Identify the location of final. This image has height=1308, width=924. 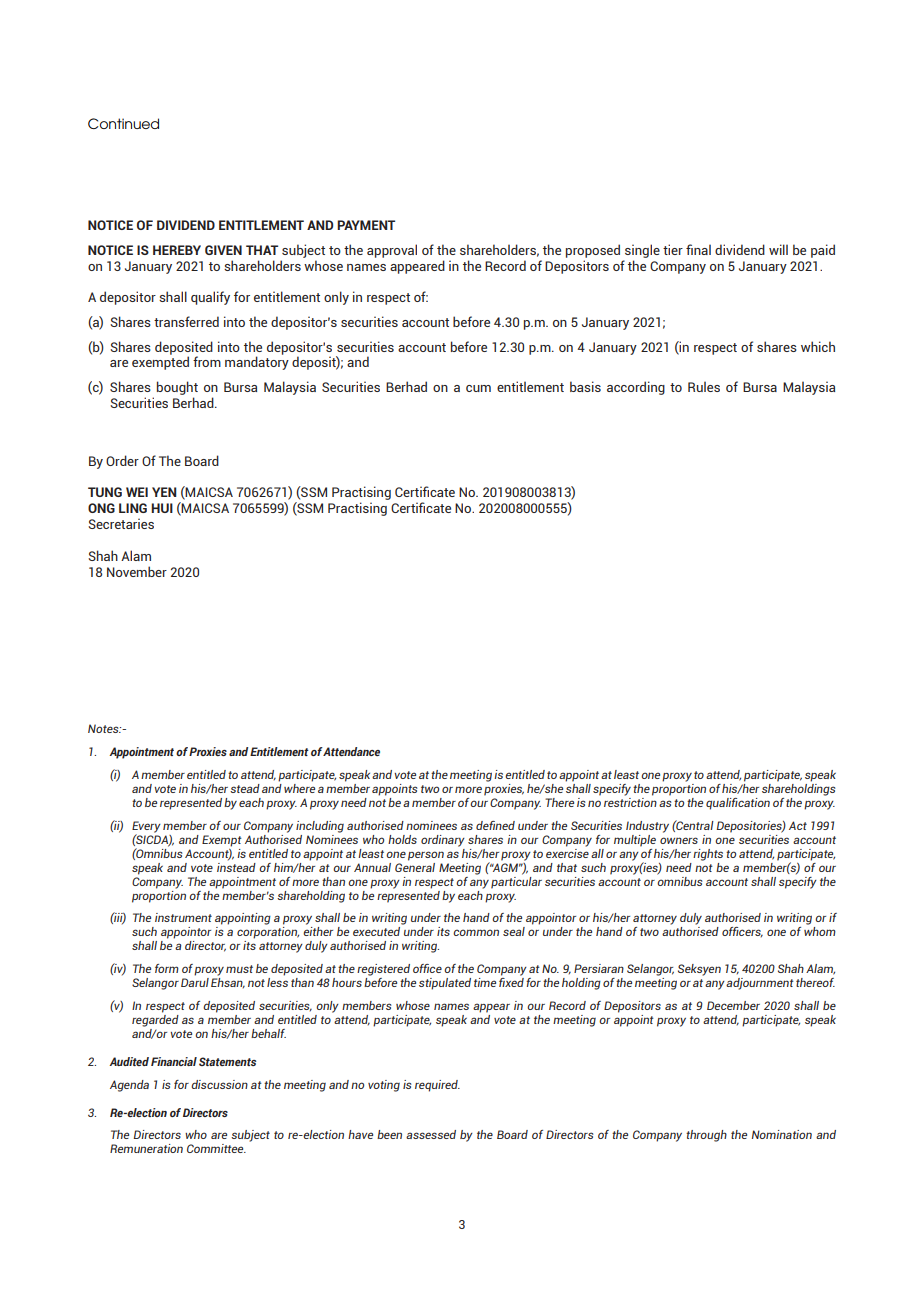
(698, 249).
